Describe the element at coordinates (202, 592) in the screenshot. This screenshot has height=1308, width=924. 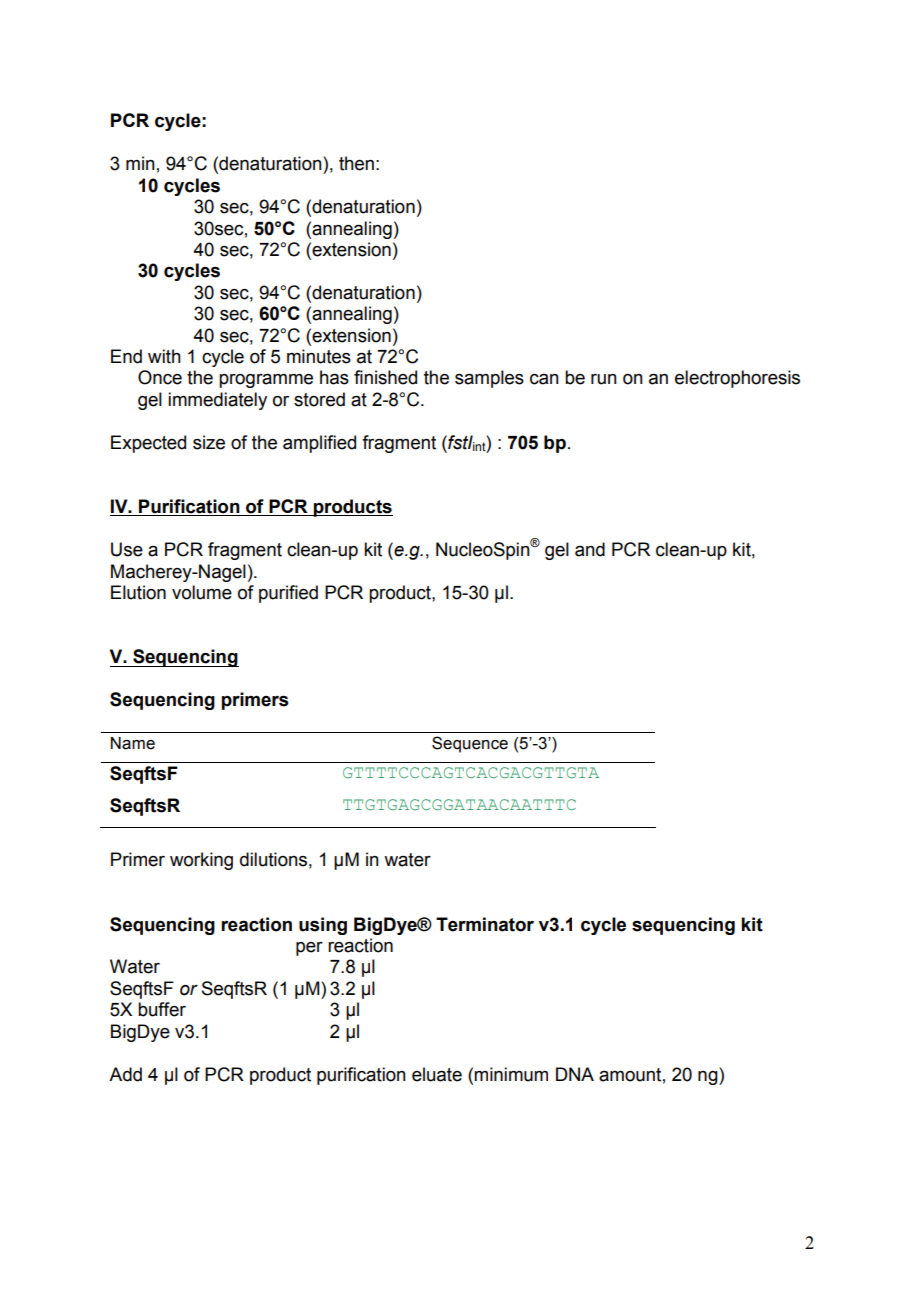
I see `volume` at that location.
